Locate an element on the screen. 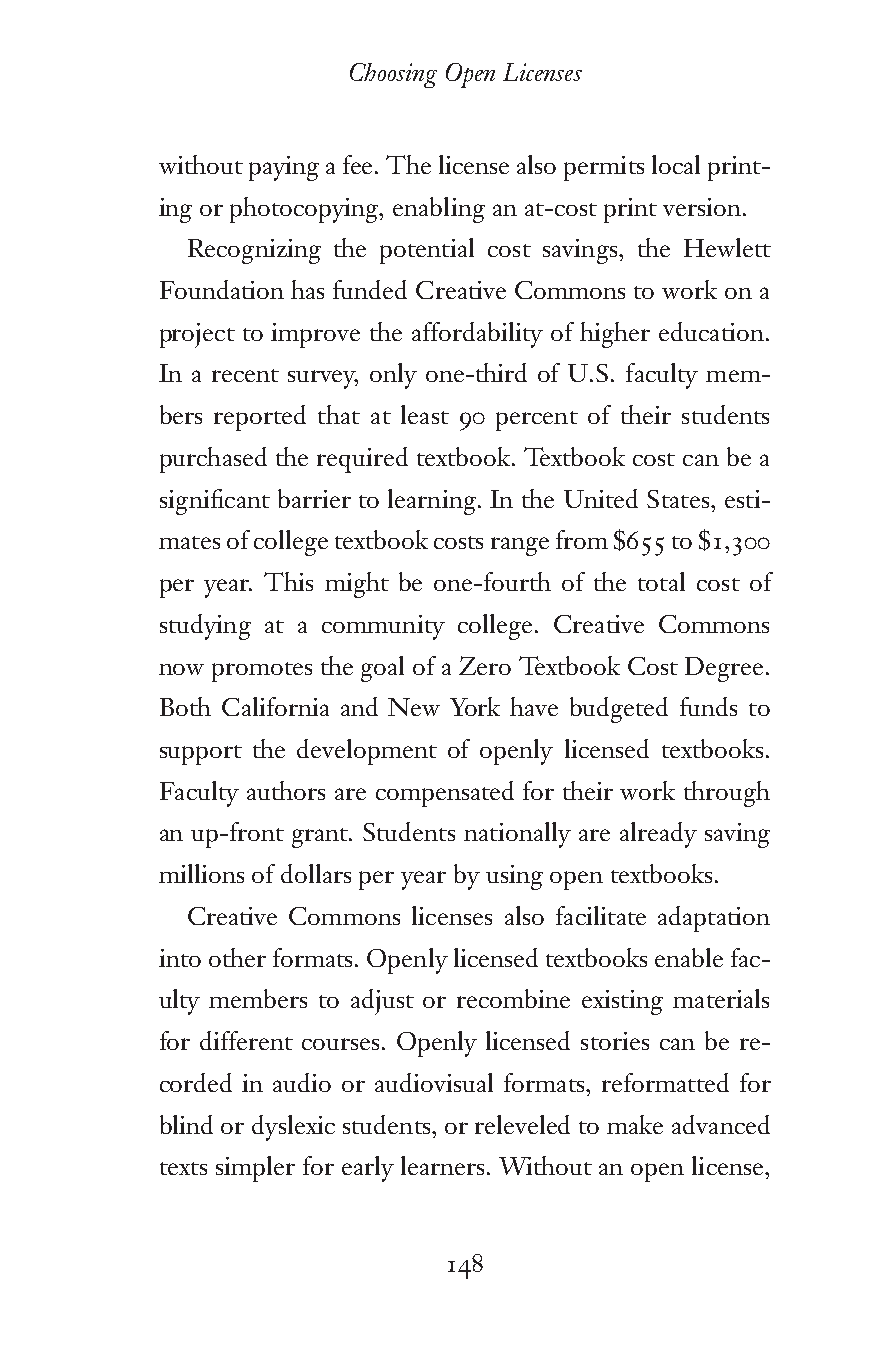 The image size is (889, 1372). simpler is located at coordinates (255, 1169).
